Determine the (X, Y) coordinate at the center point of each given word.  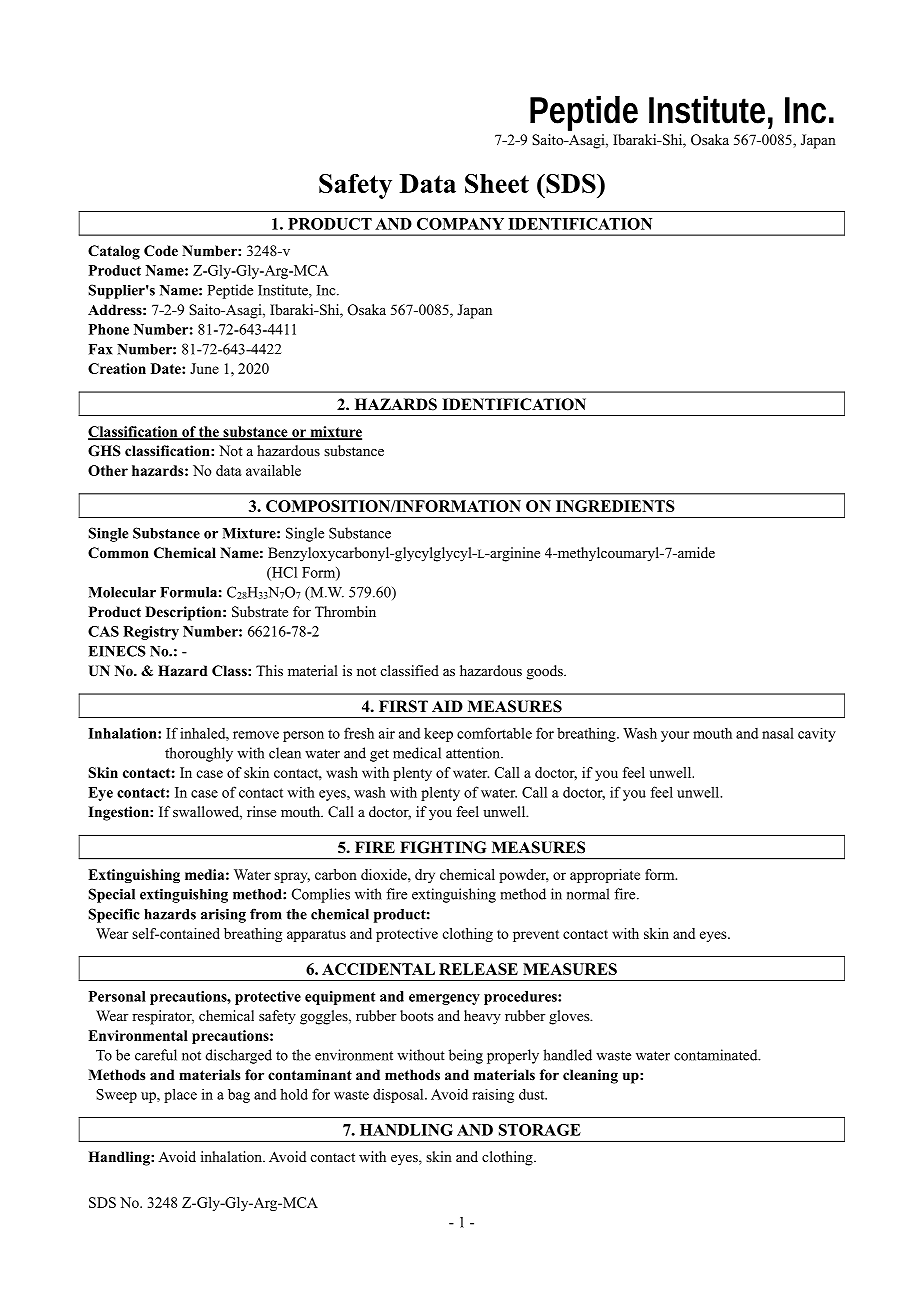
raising (493, 1095)
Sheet (497, 183)
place (180, 1095)
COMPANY (460, 224)
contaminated (717, 1055)
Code (161, 251)
